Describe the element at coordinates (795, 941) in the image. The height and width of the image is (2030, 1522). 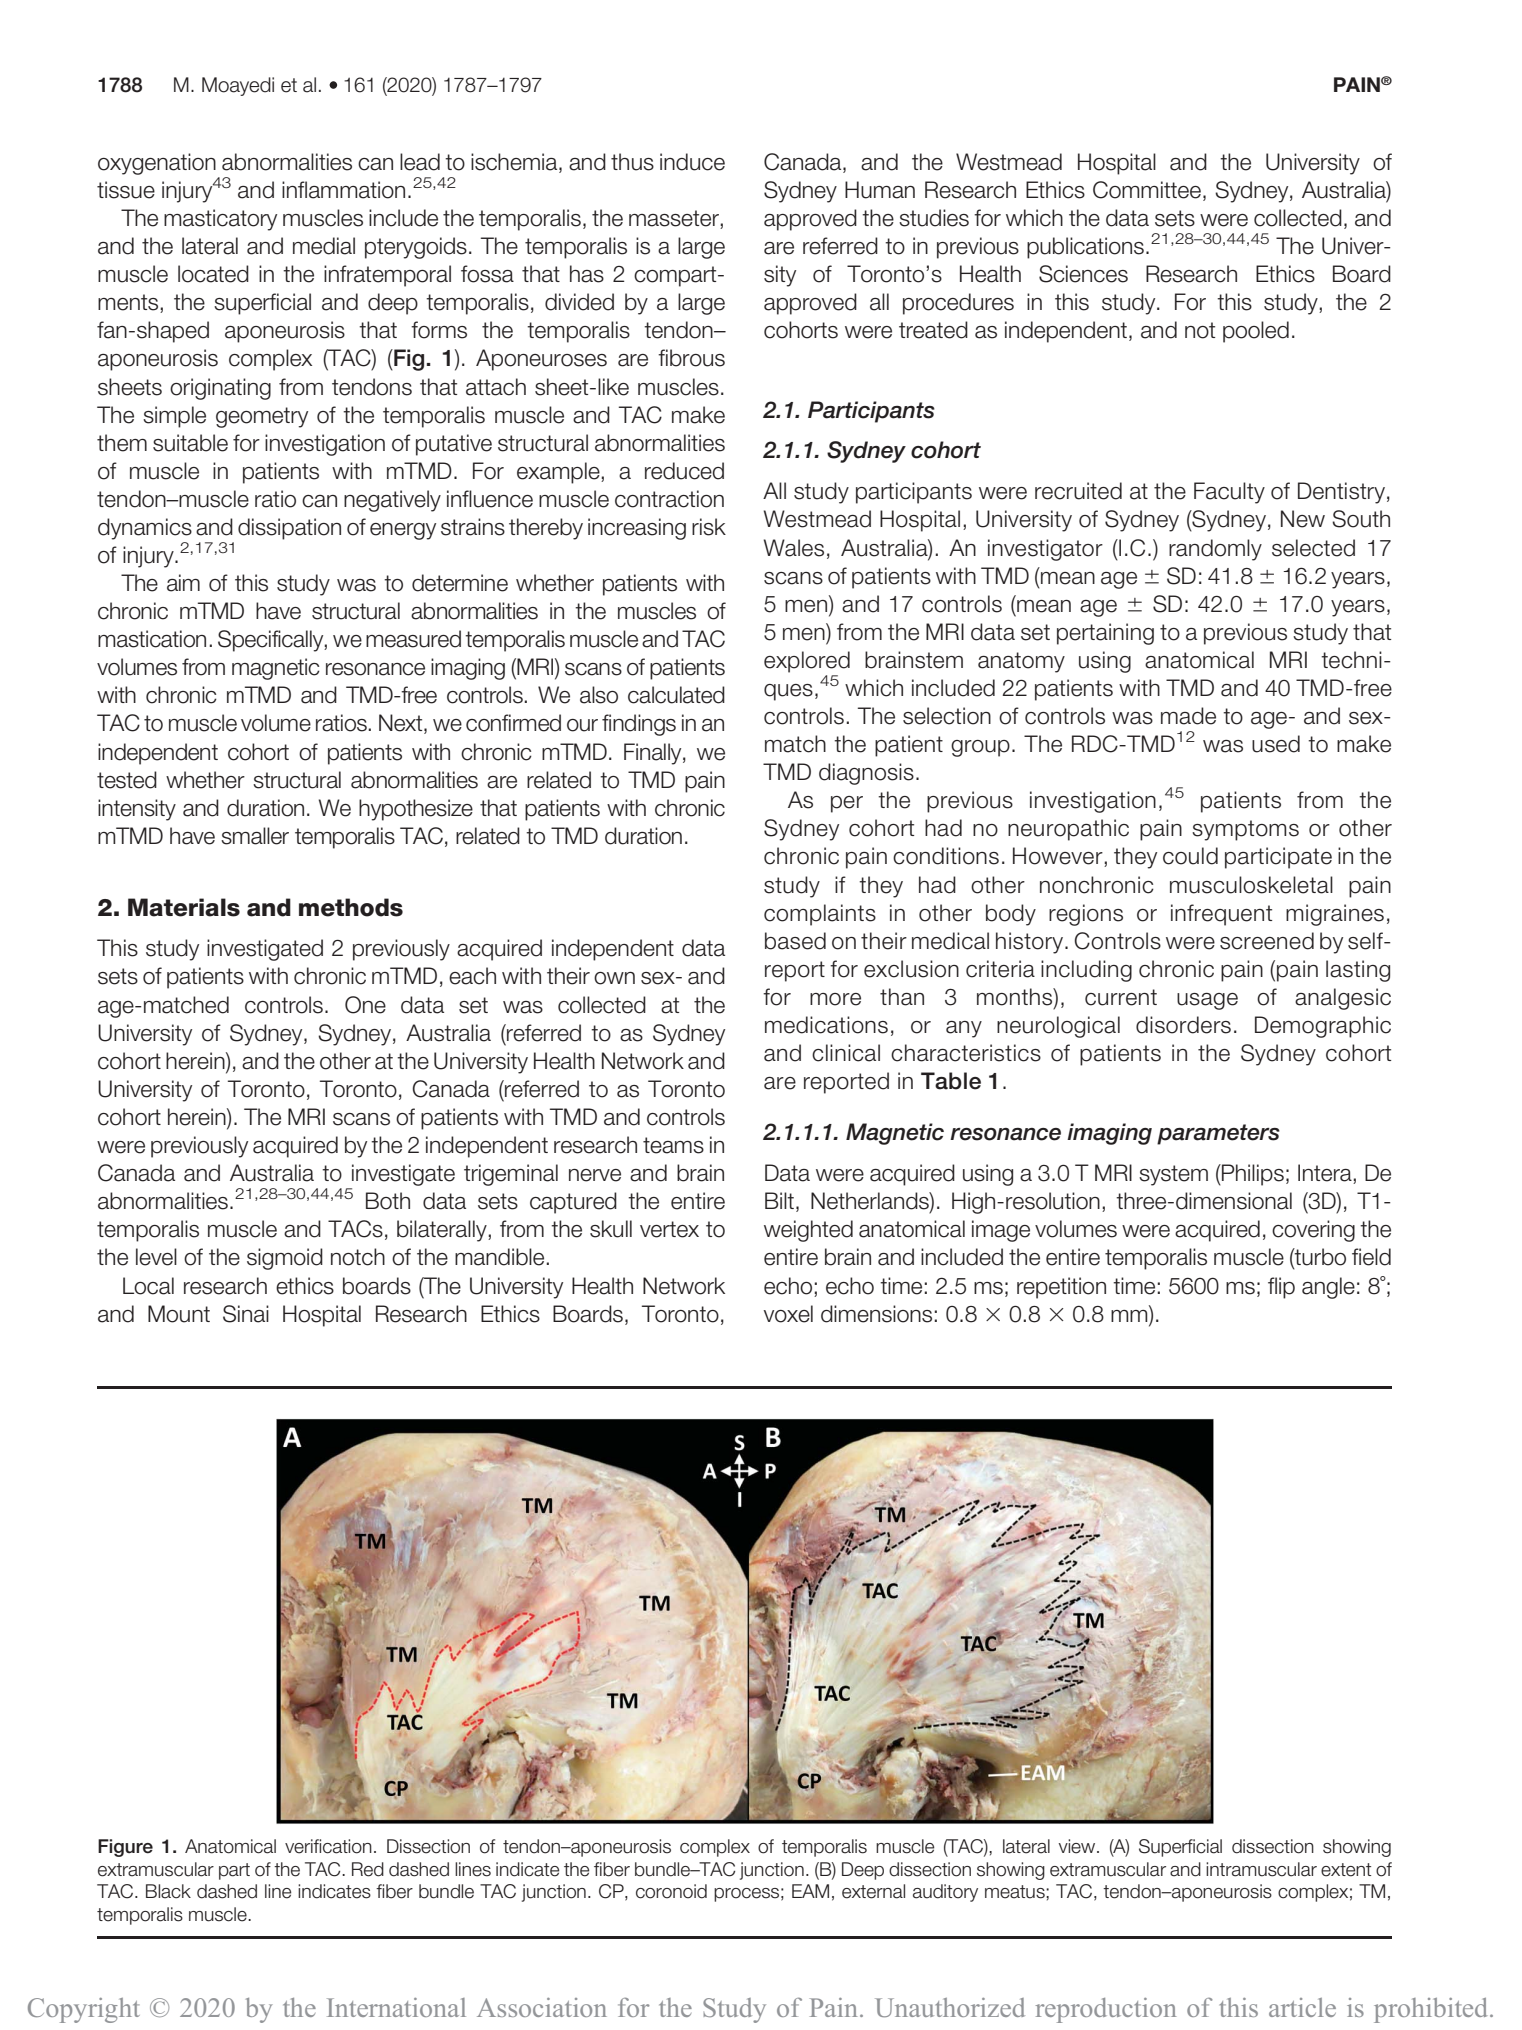
I see `based` at that location.
